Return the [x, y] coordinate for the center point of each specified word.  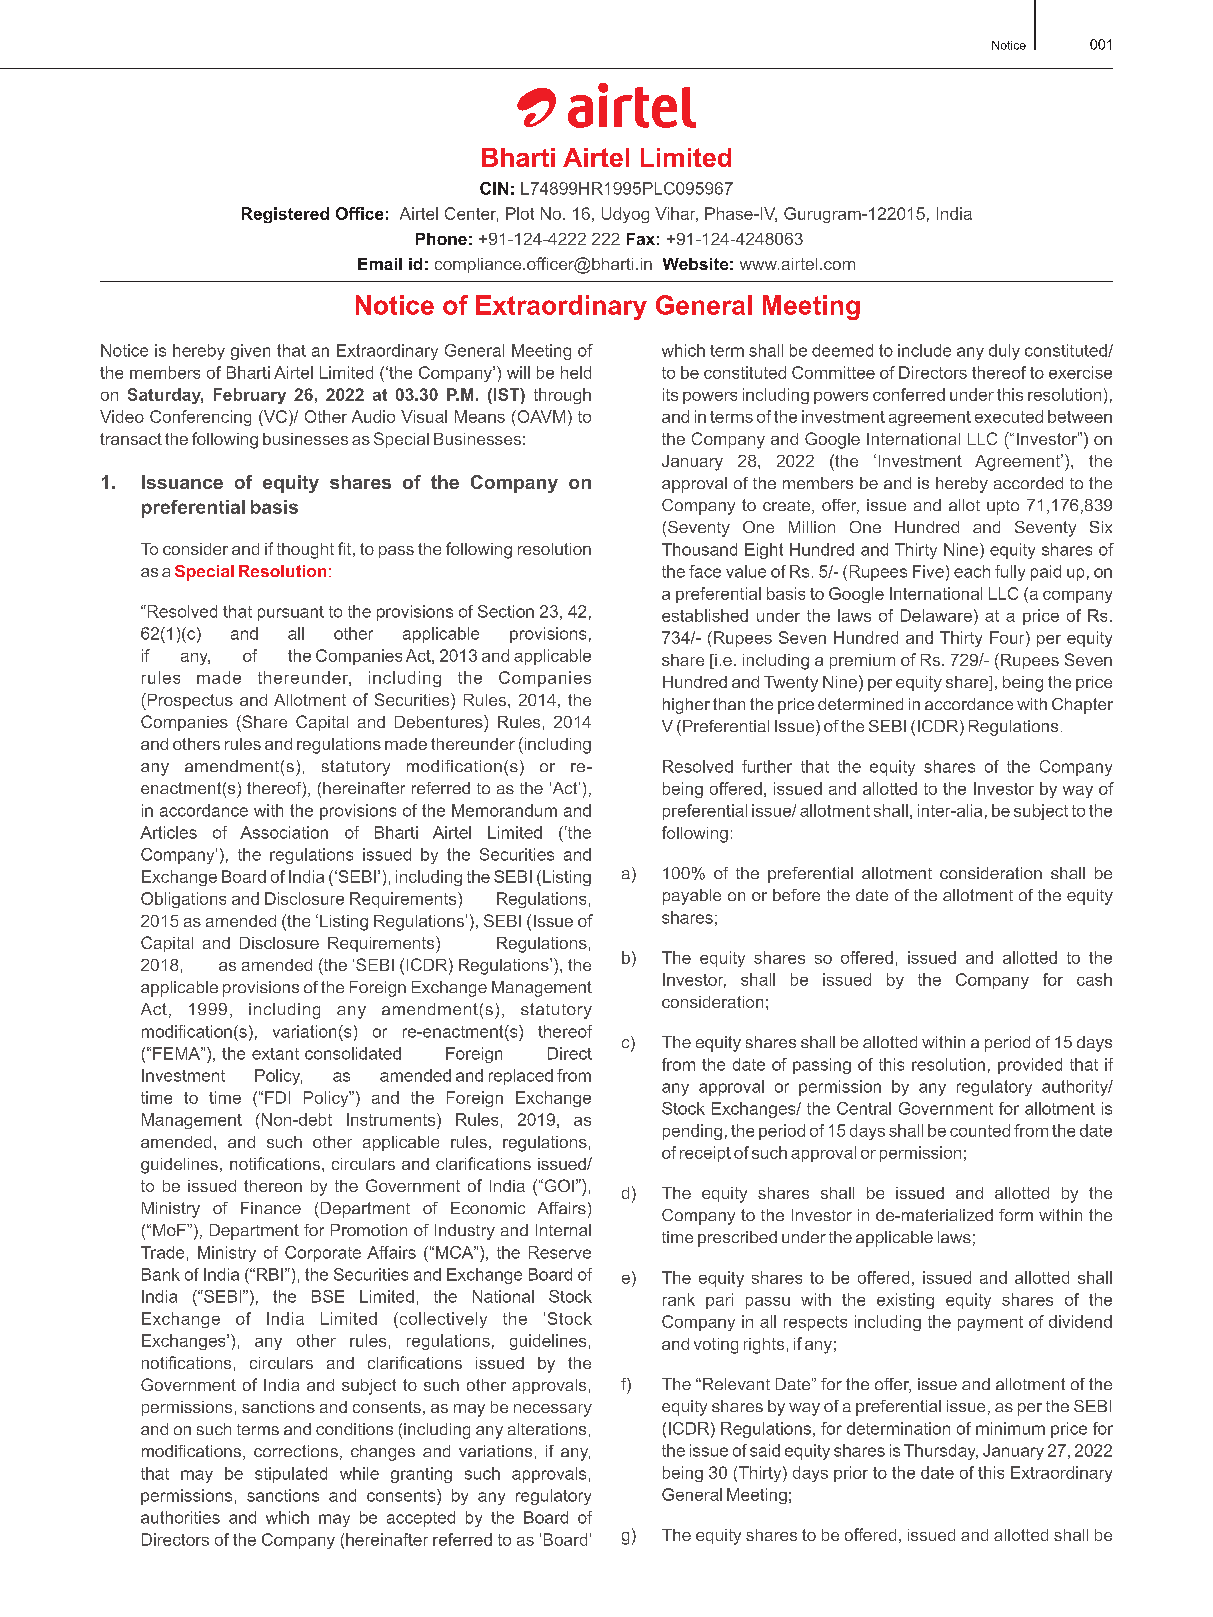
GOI [558, 1185]
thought [305, 551]
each [972, 571]
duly [1004, 352]
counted [980, 1130]
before [796, 895]
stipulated [291, 1475]
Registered [285, 215]
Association [284, 832]
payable [692, 897]
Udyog [625, 215]
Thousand [699, 549]
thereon [273, 1186]
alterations [547, 1429]
